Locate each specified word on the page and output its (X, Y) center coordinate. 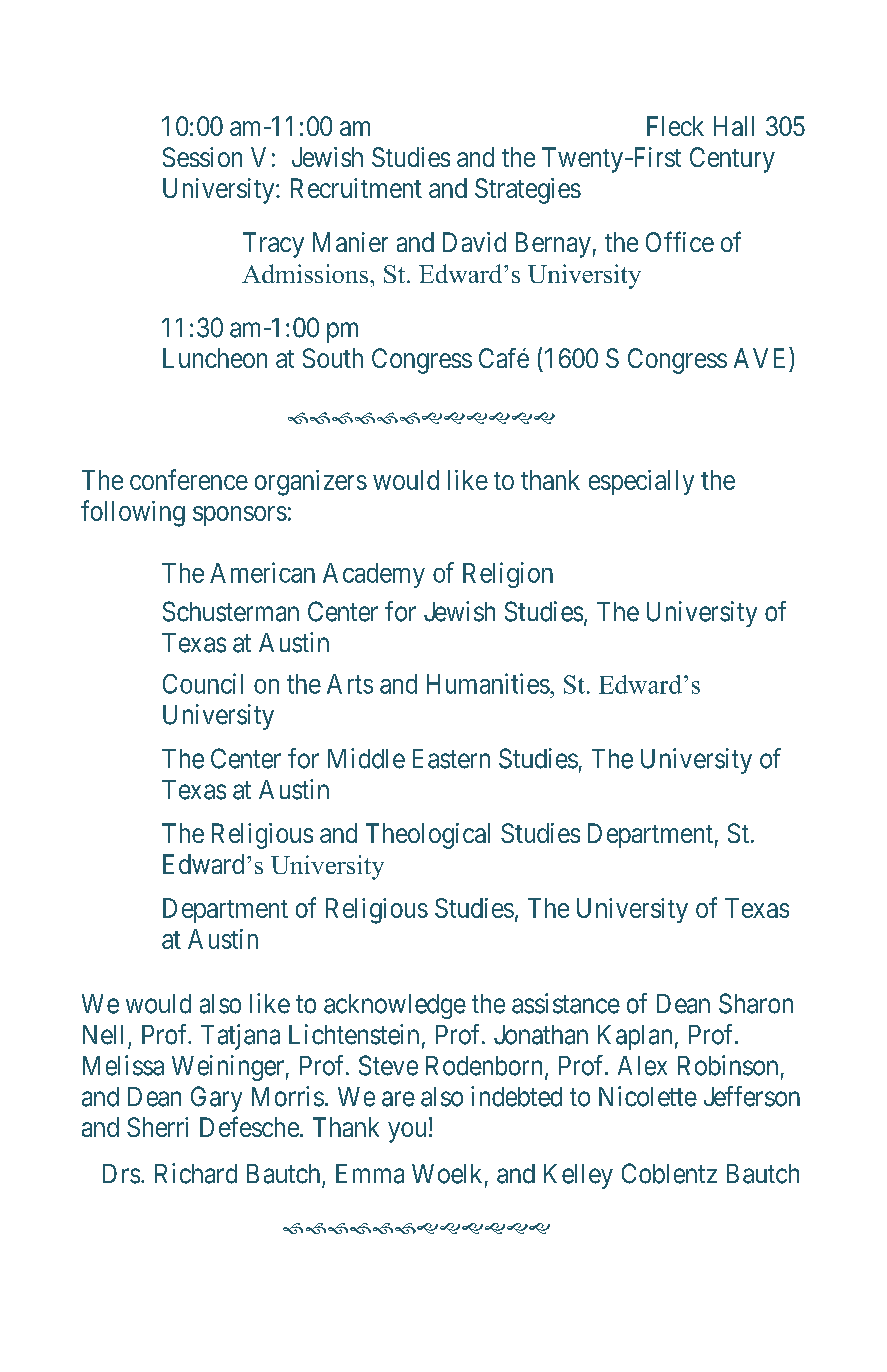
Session (202, 157)
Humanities (488, 683)
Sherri (157, 1127)
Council (203, 683)
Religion (508, 575)
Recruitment (356, 188)
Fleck (675, 126)
